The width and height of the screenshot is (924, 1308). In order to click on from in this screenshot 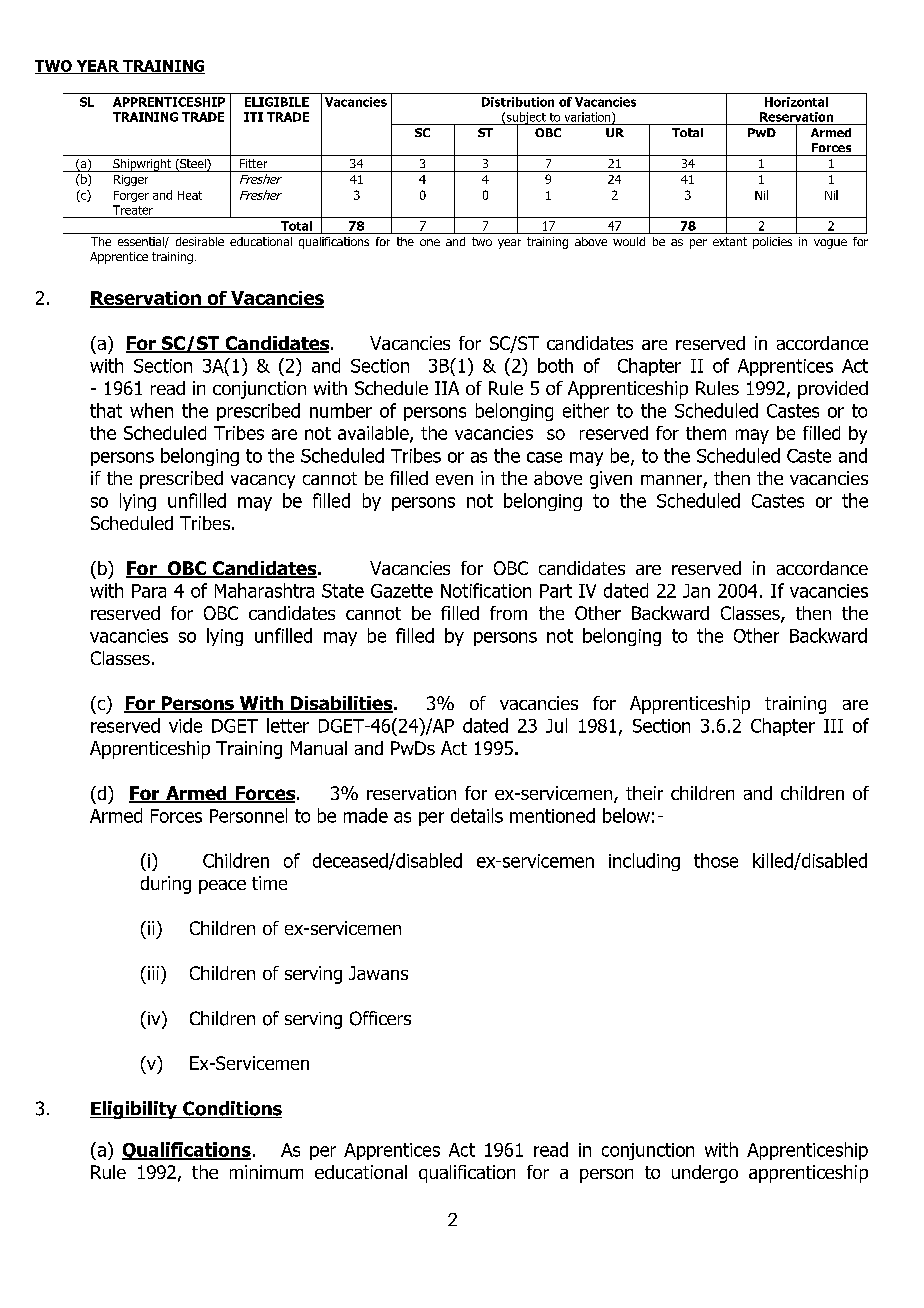, I will do `click(508, 613)`.
